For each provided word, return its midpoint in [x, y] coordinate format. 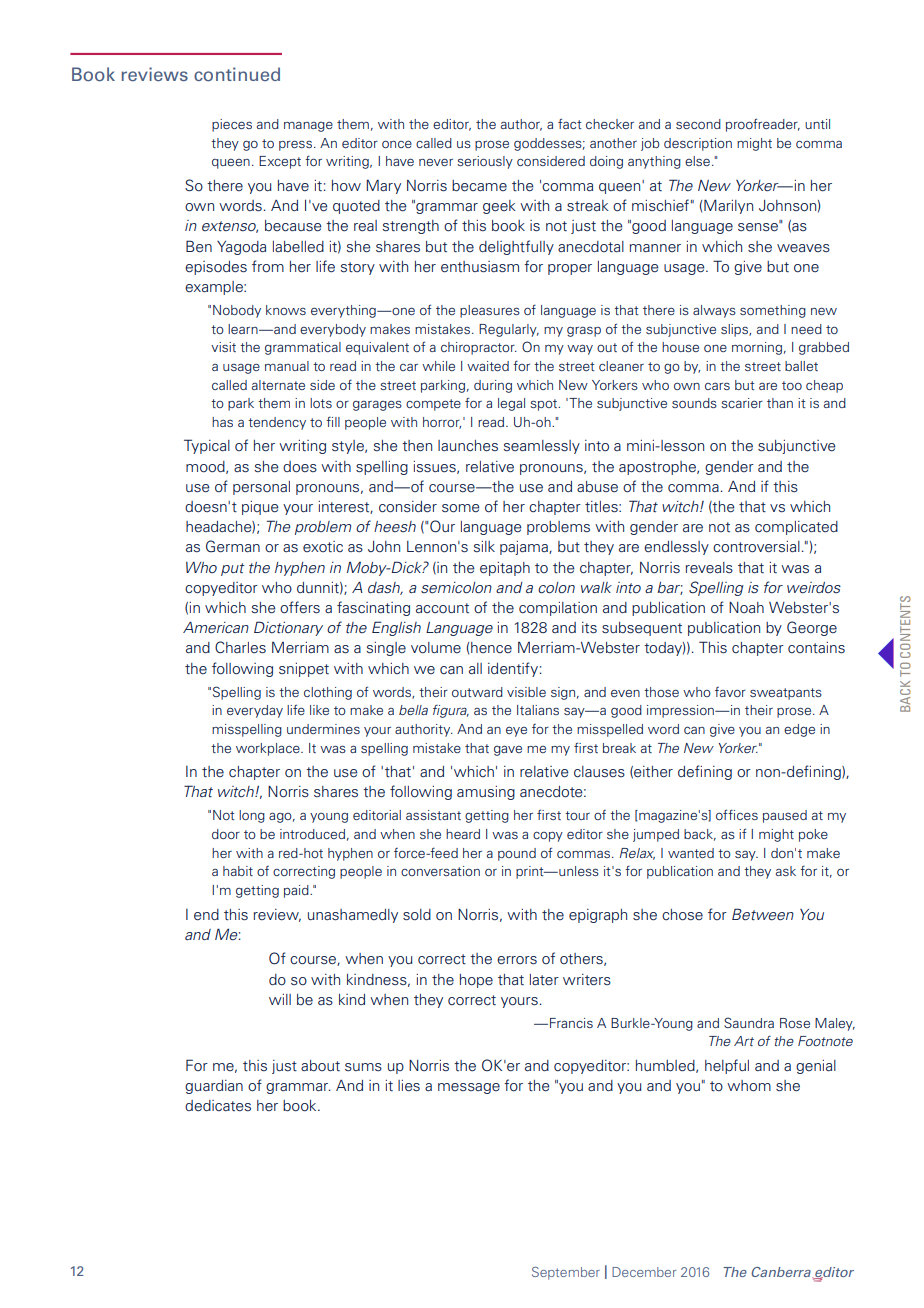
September [566, 1273]
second [698, 124]
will [280, 999]
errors [517, 960]
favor [730, 692]
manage [308, 127]
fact [569, 123]
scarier [742, 403]
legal [511, 404]
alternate [278, 385]
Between [763, 914]
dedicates [218, 1106]
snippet [304, 670]
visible [526, 692]
